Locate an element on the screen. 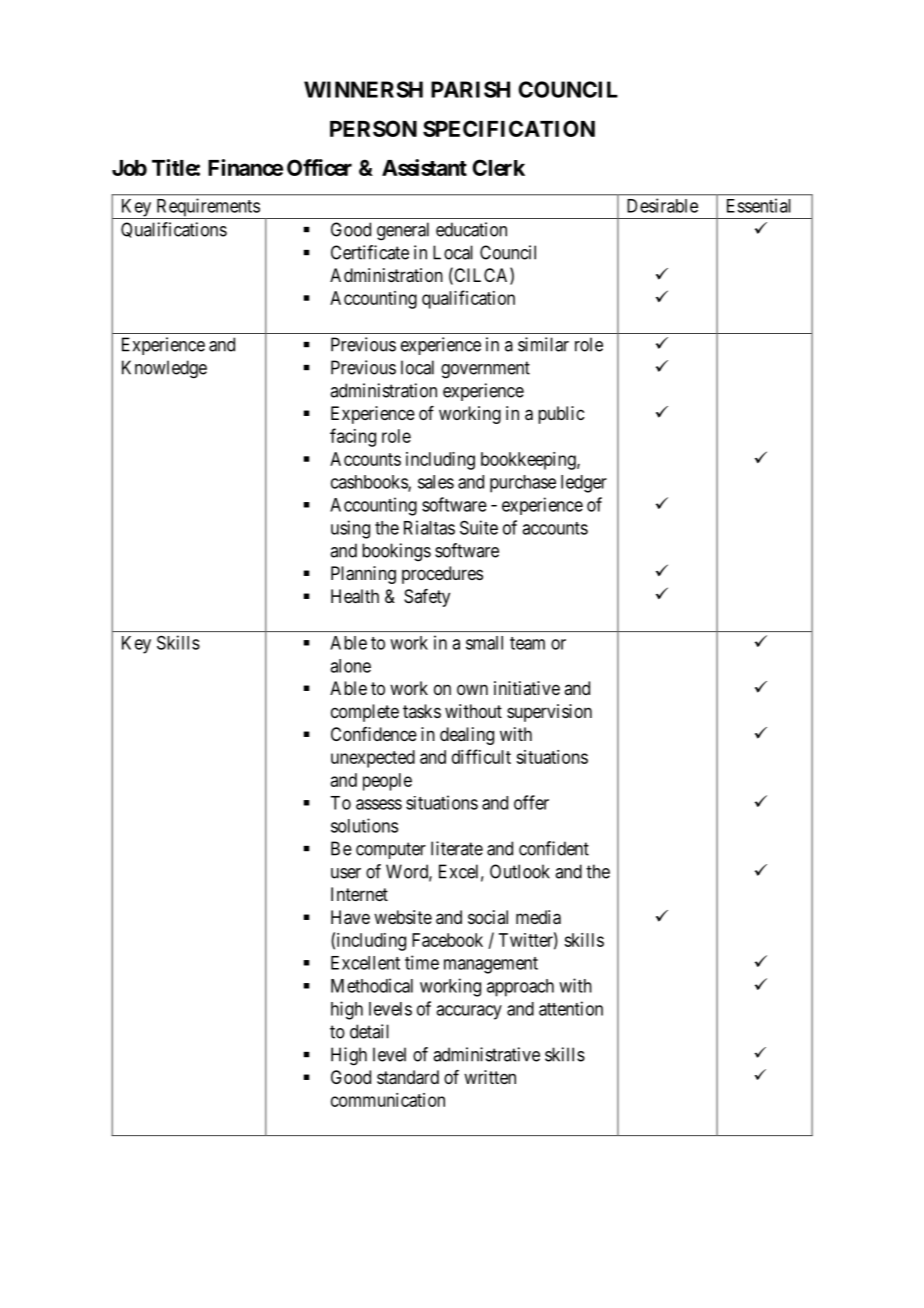 This screenshot has width=924, height=1308. dealing is located at coordinates (467, 736).
